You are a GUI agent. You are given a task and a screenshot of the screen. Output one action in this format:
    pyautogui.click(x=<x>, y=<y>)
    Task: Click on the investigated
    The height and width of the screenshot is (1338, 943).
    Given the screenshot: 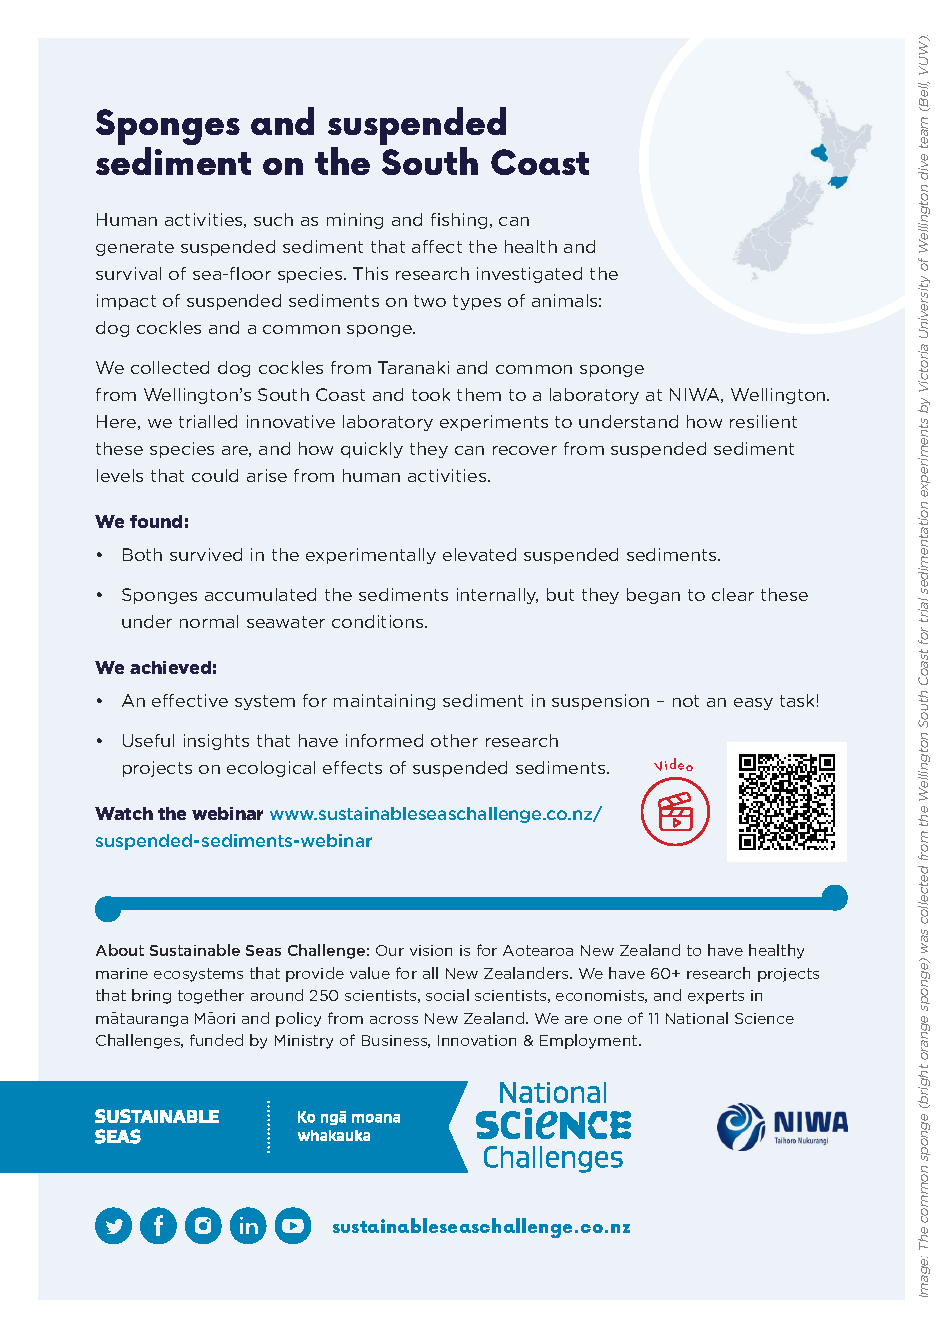 What is the action you would take?
    pyautogui.click(x=529, y=275)
